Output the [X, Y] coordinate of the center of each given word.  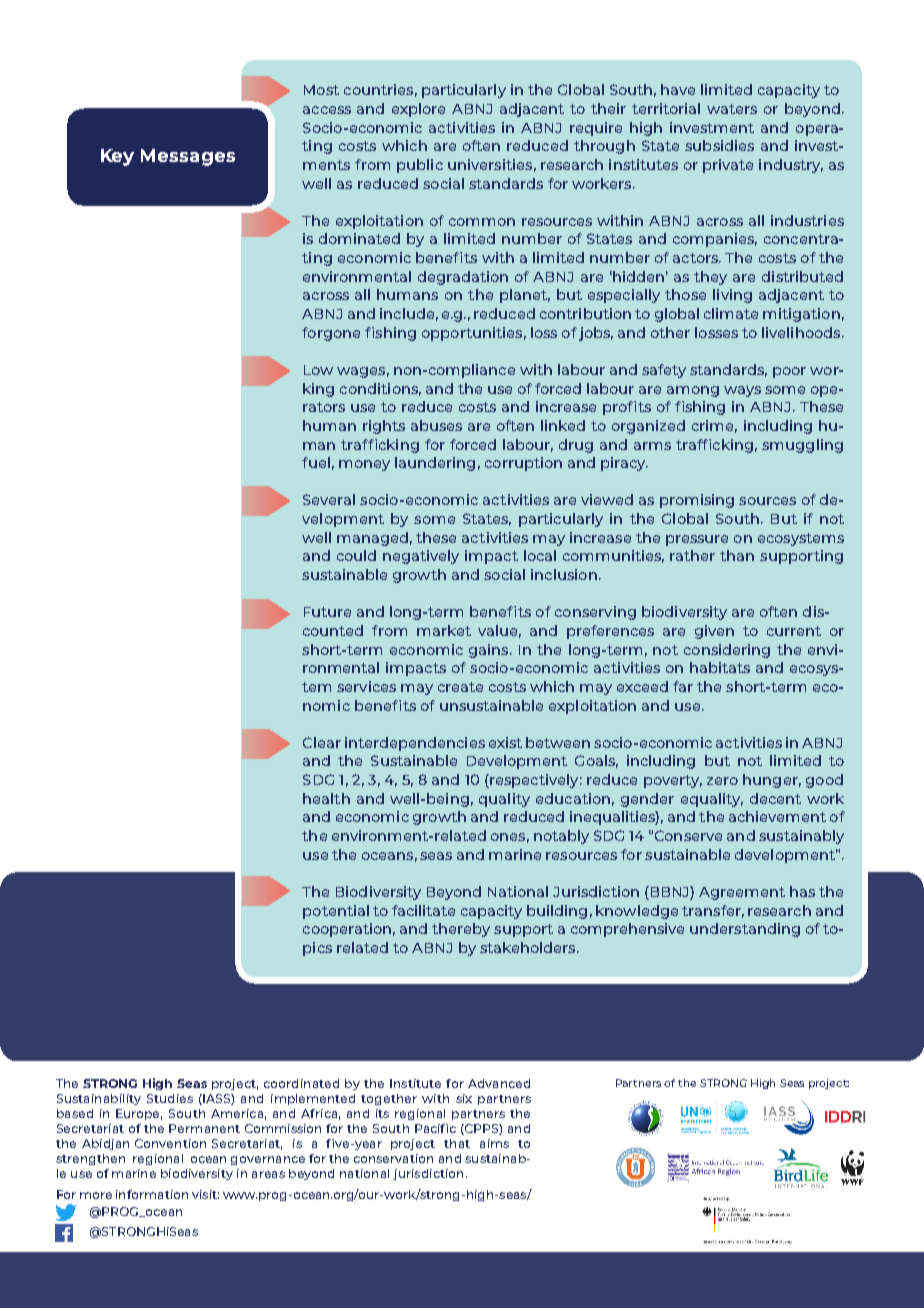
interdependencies [415, 744]
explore [418, 110]
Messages [188, 157]
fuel [316, 462]
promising [697, 501]
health [326, 798]
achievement [777, 816]
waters [732, 109]
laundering [435, 464]
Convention [170, 1143]
